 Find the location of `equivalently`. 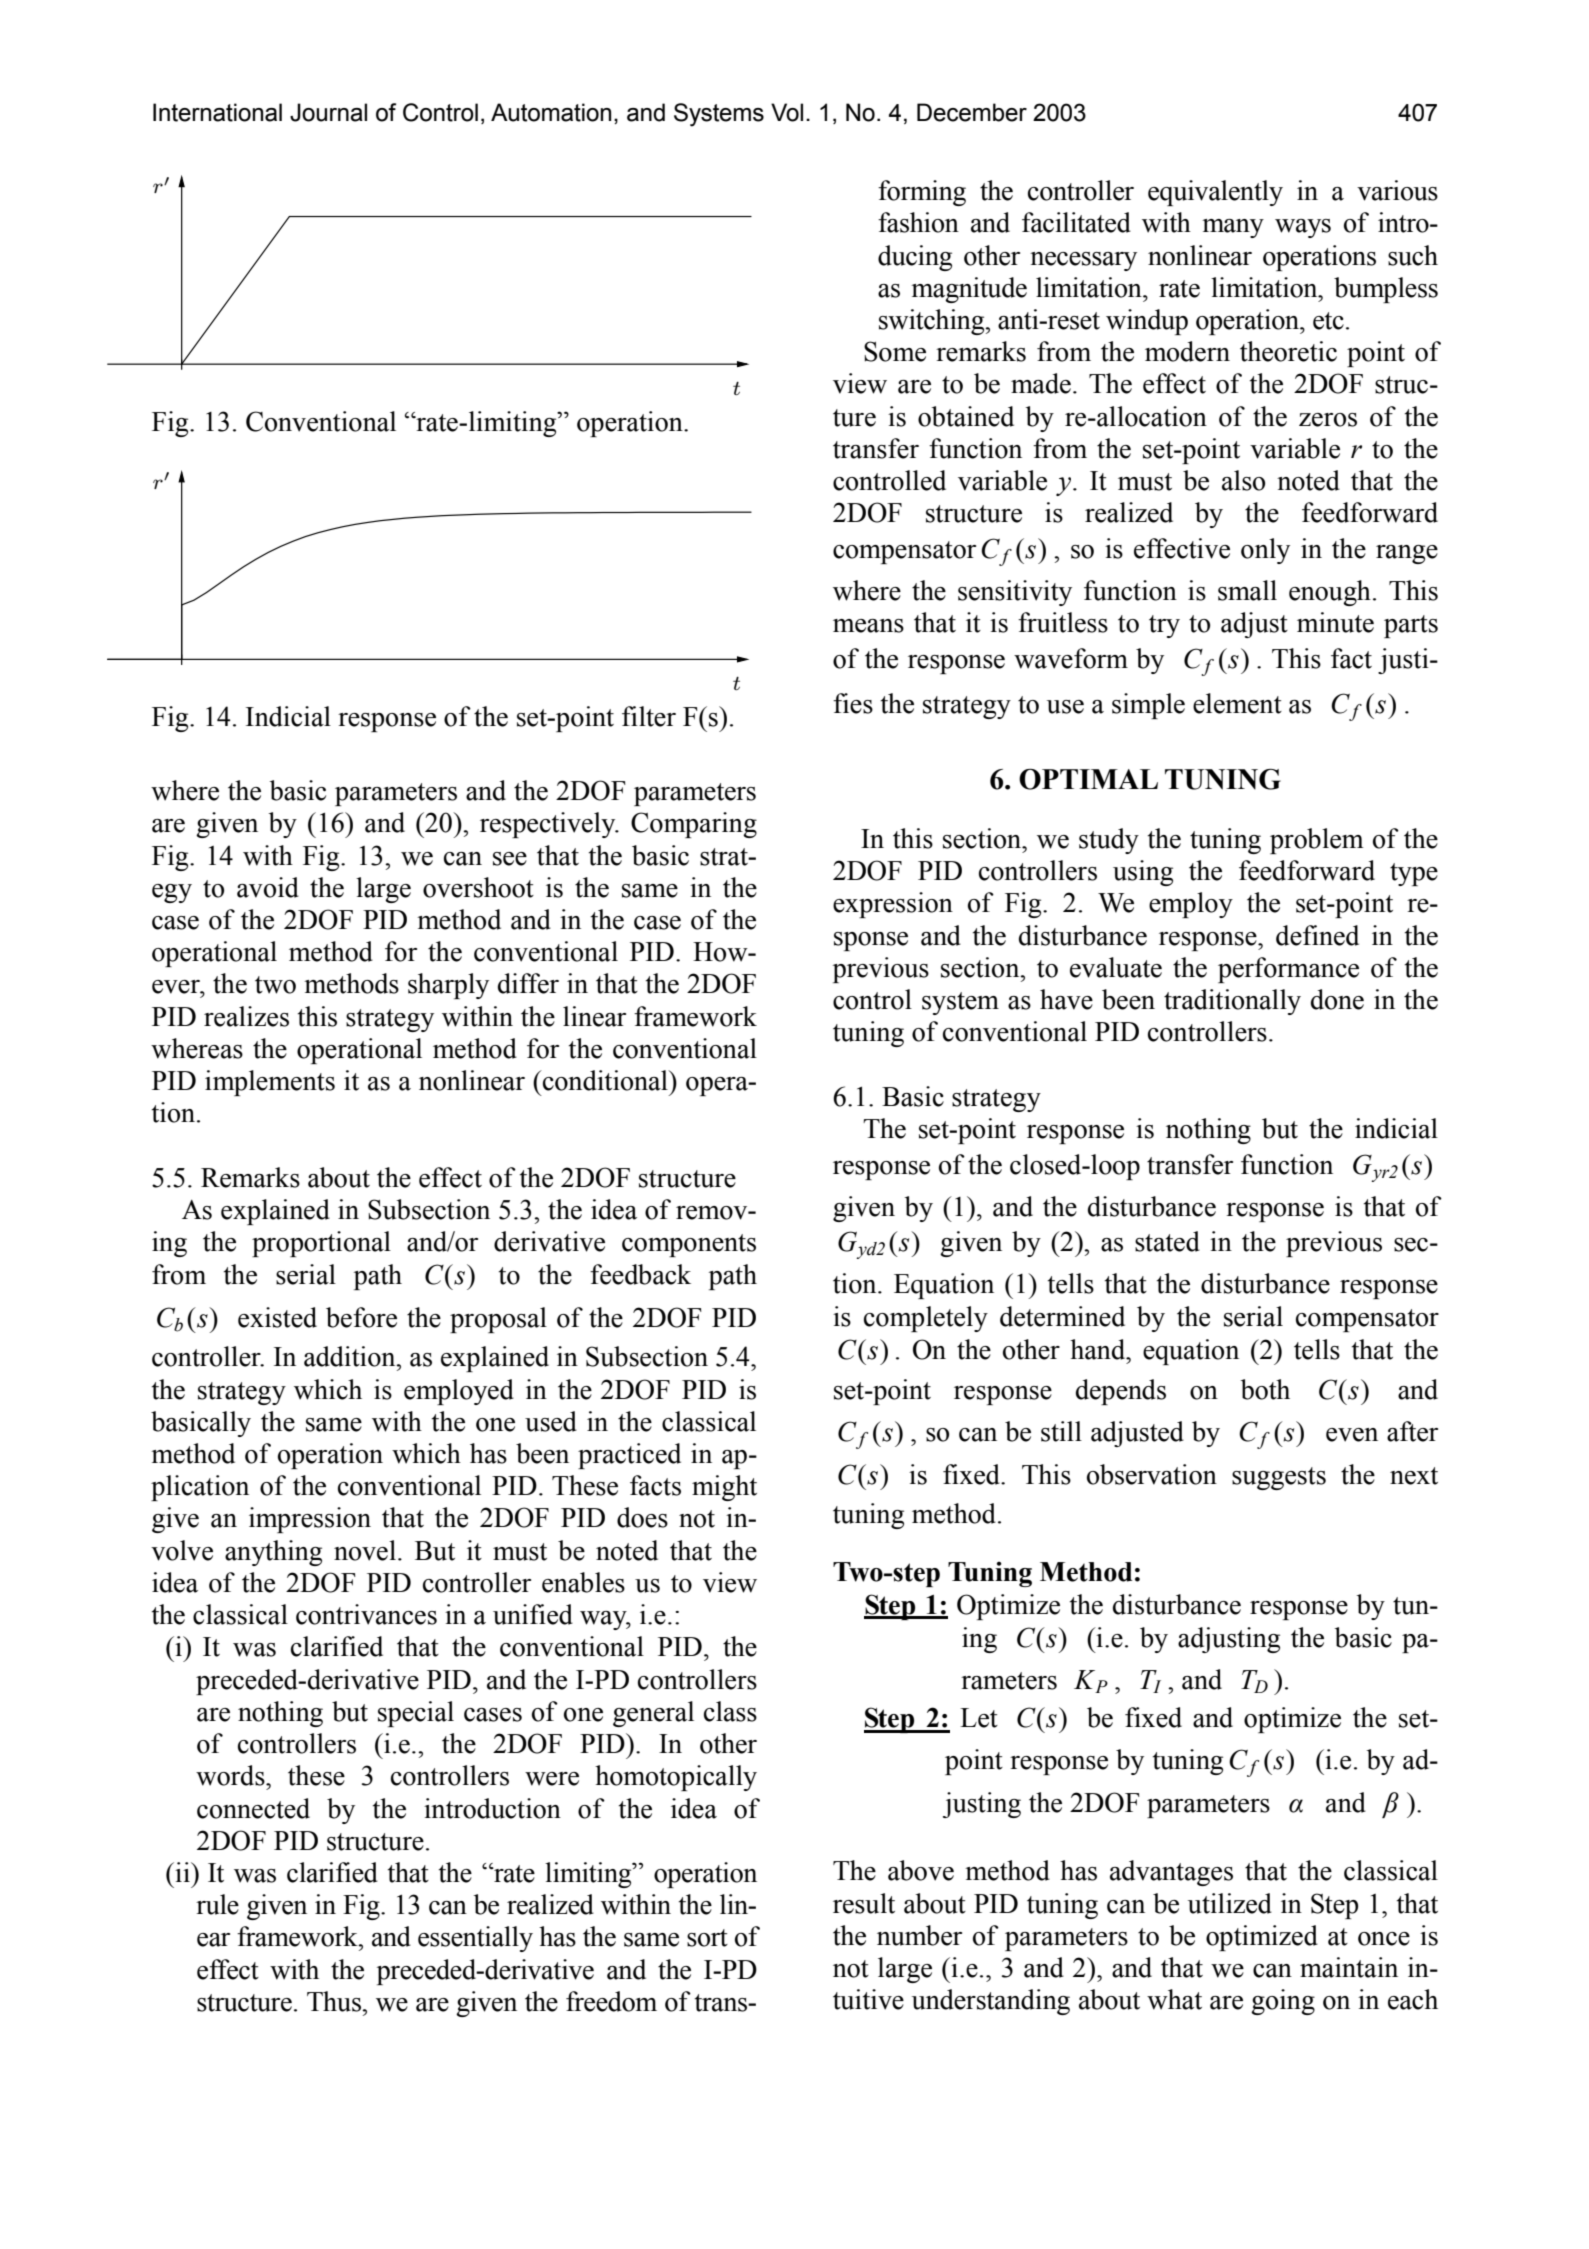

equivalently is located at coordinates (1215, 193).
